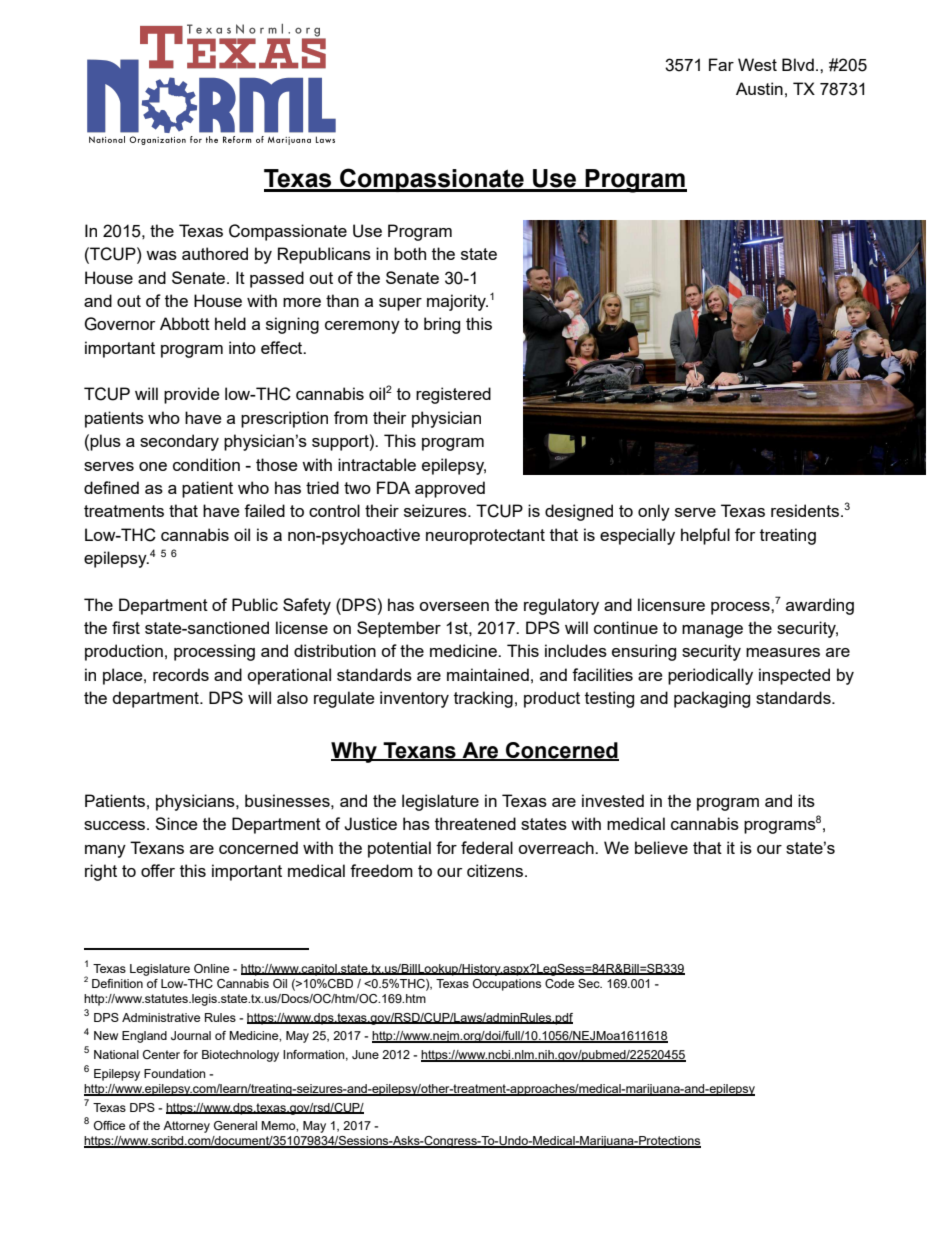  Describe the element at coordinates (174, 1073) in the screenshot. I see `Foundation` at that location.
